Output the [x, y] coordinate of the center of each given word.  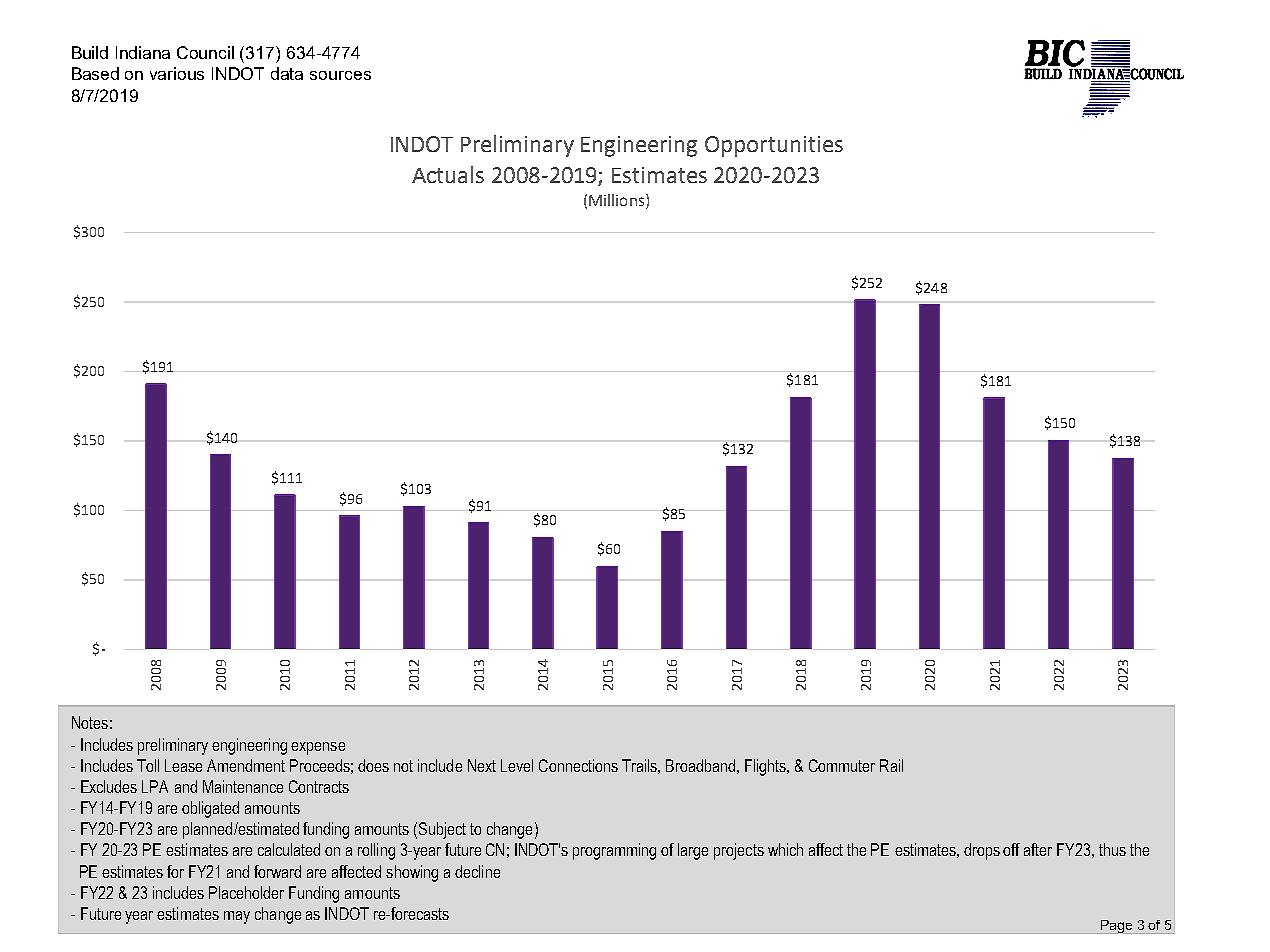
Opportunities [774, 146]
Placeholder [246, 892]
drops [982, 851]
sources [340, 75]
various [177, 73]
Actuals [448, 174]
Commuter [842, 765]
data [287, 73]
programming [614, 851]
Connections [578, 765]
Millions [616, 200]
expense [318, 748]
